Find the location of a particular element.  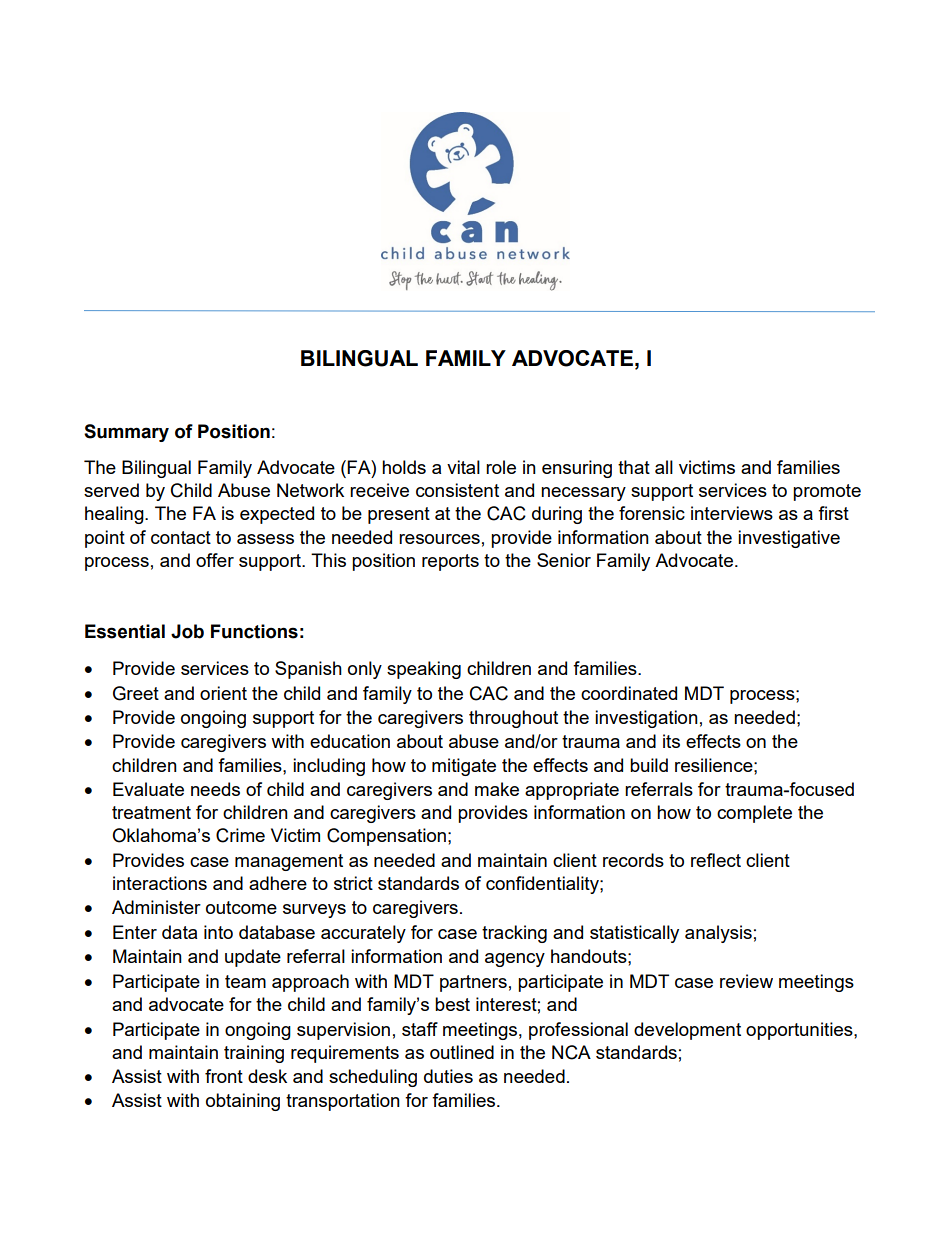

investigative is located at coordinates (789, 539).
